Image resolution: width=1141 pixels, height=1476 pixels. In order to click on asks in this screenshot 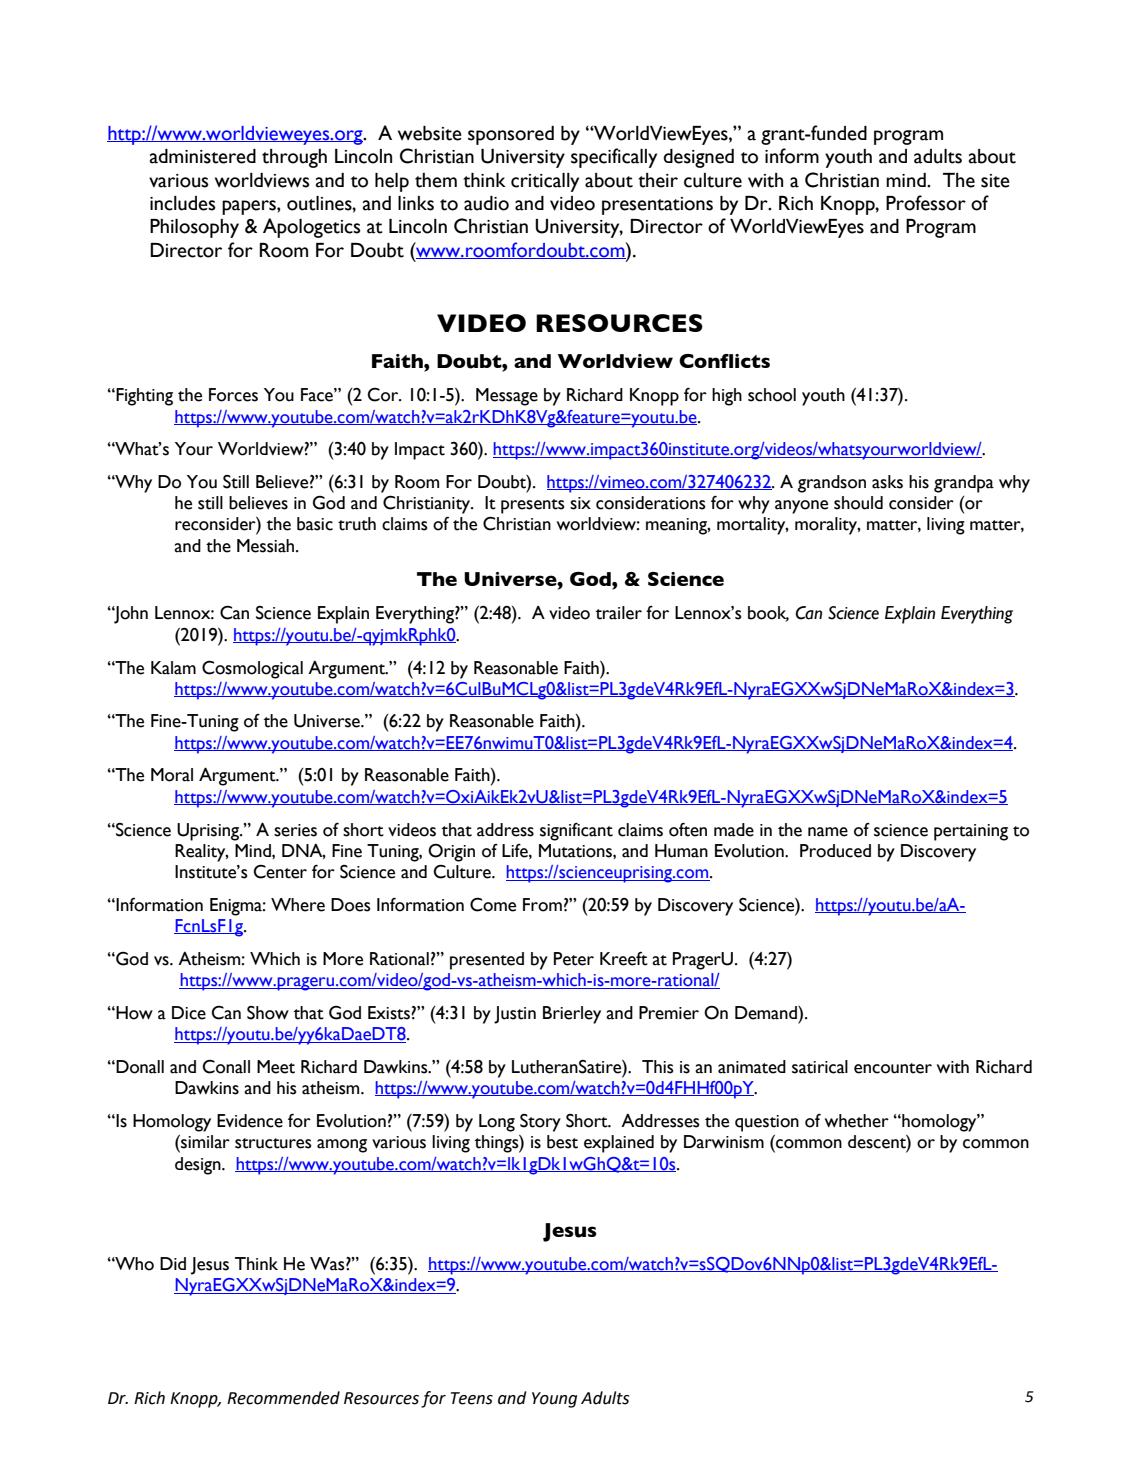, I will do `click(887, 482)`.
